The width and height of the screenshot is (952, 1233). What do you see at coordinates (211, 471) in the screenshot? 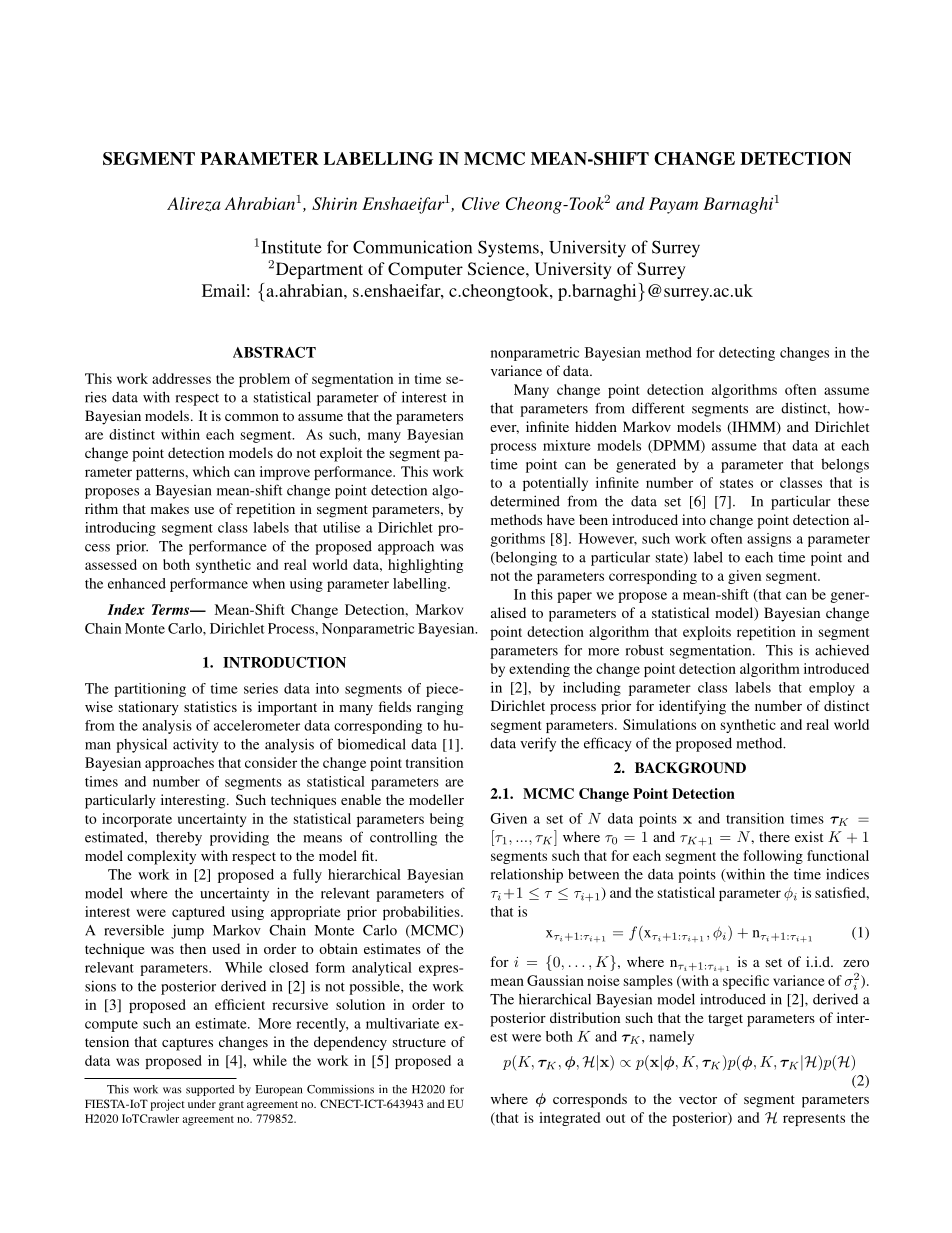
I see `which` at bounding box center [211, 471].
